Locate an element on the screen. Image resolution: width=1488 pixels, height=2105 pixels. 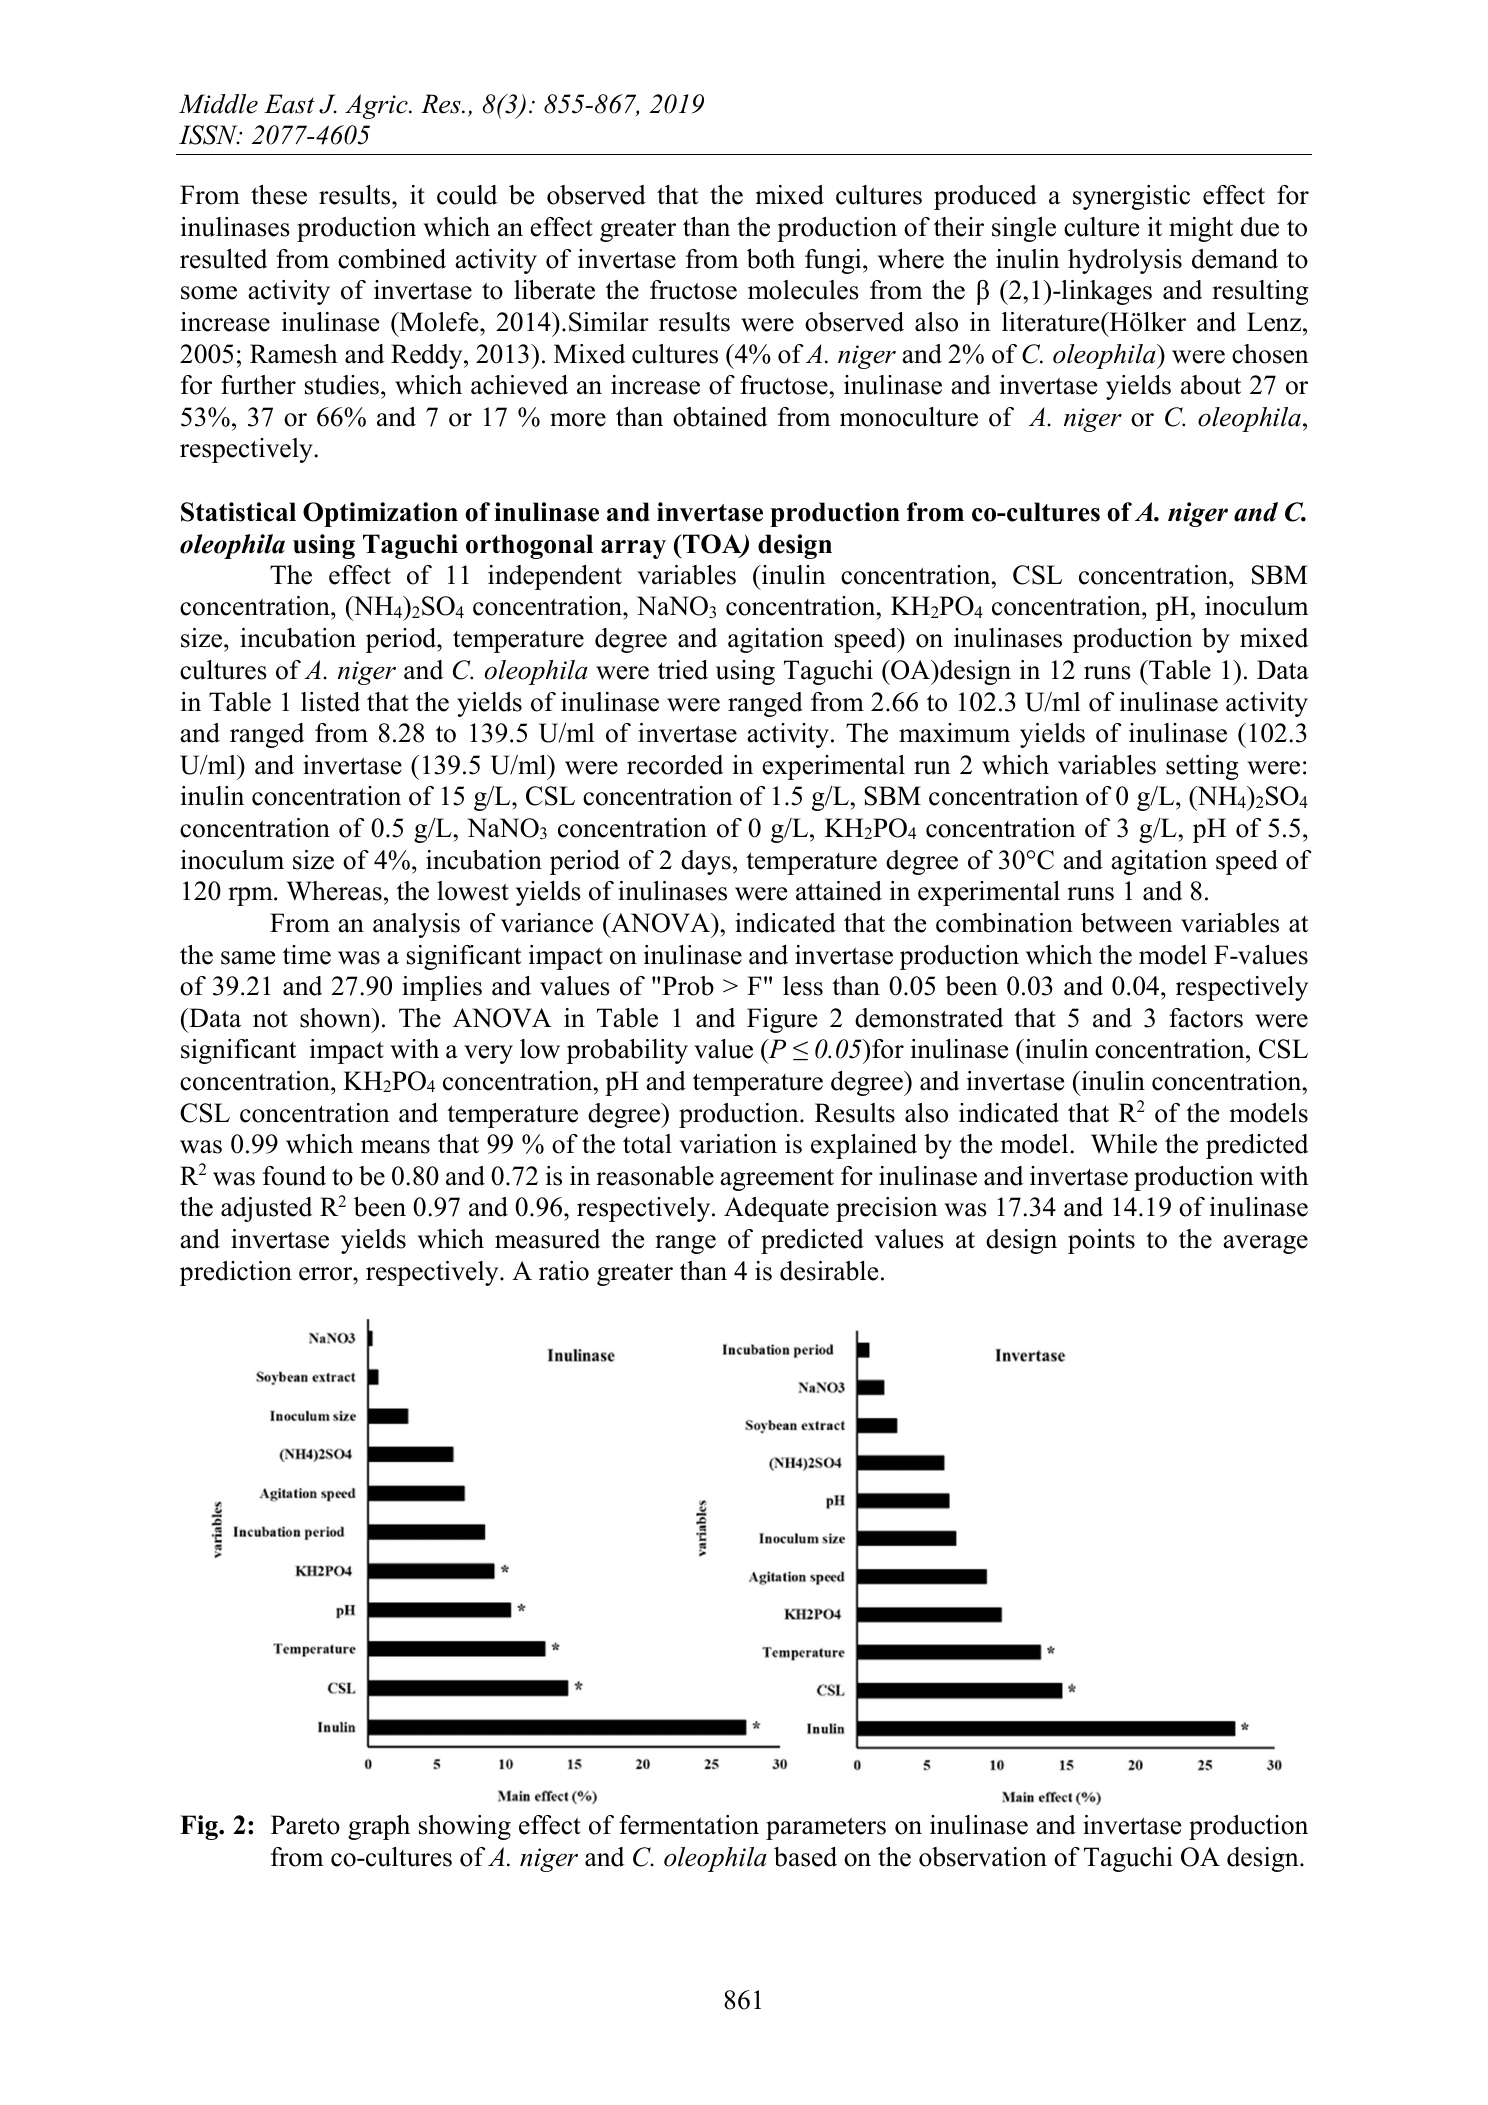
both is located at coordinates (771, 259).
